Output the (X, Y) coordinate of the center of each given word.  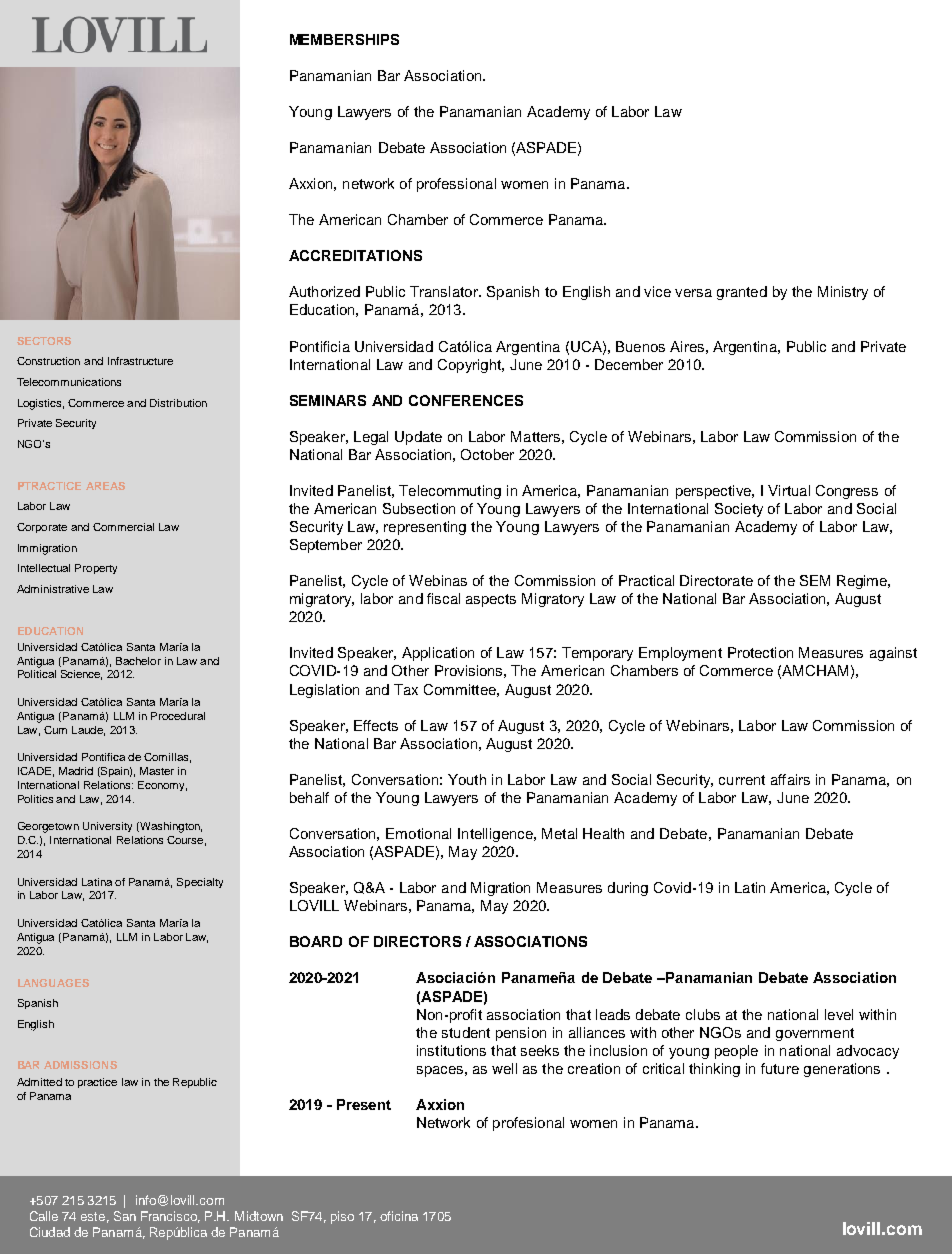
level (839, 1014)
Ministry (843, 293)
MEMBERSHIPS (344, 39)
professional (456, 185)
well (504, 1068)
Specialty (200, 883)
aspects (491, 600)
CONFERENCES (466, 400)
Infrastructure (140, 361)
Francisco (170, 1217)
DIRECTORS (417, 941)
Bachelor (138, 661)
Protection (760, 652)
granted (742, 293)
